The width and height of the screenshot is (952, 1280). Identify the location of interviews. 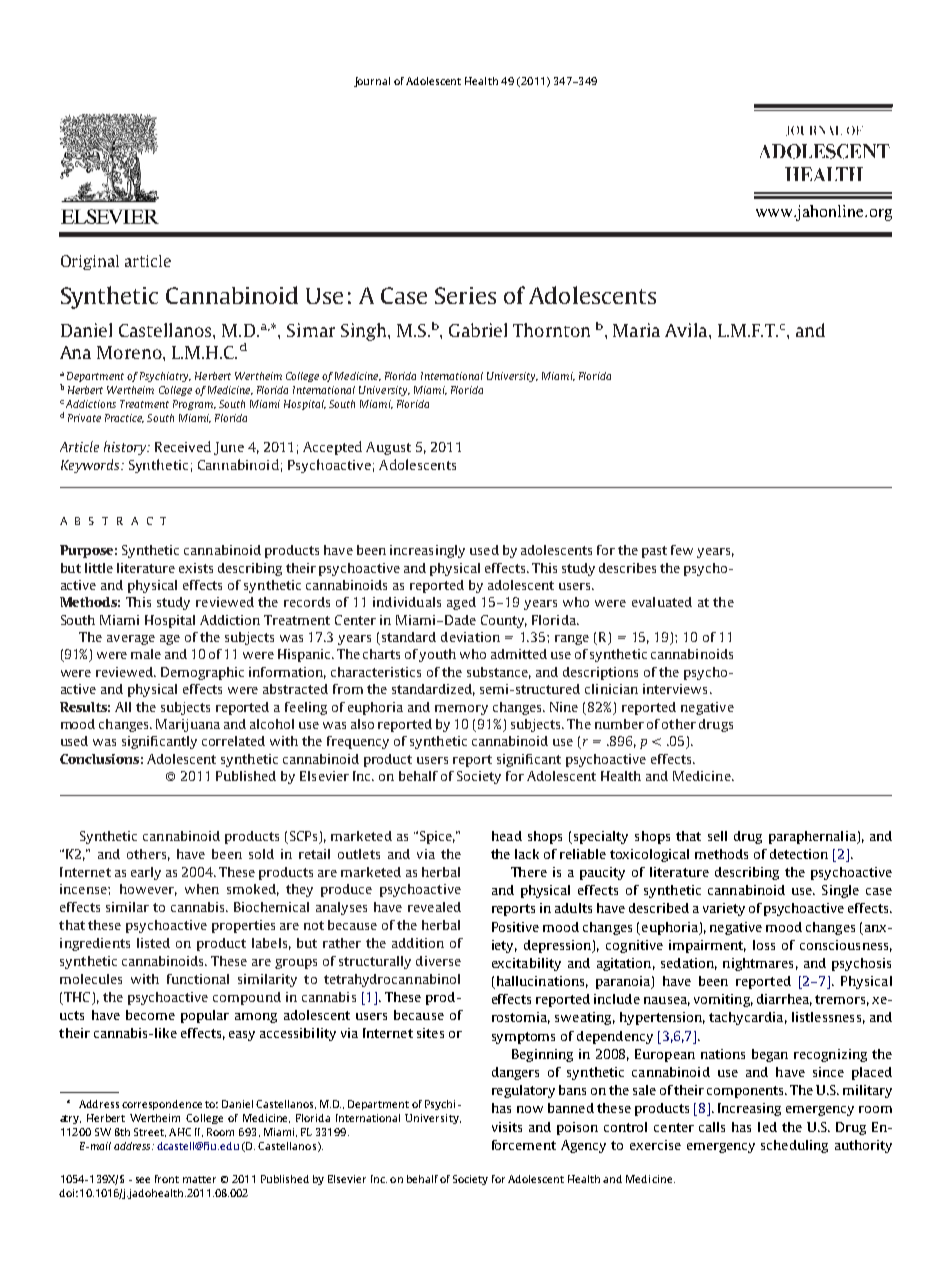
(675, 689).
